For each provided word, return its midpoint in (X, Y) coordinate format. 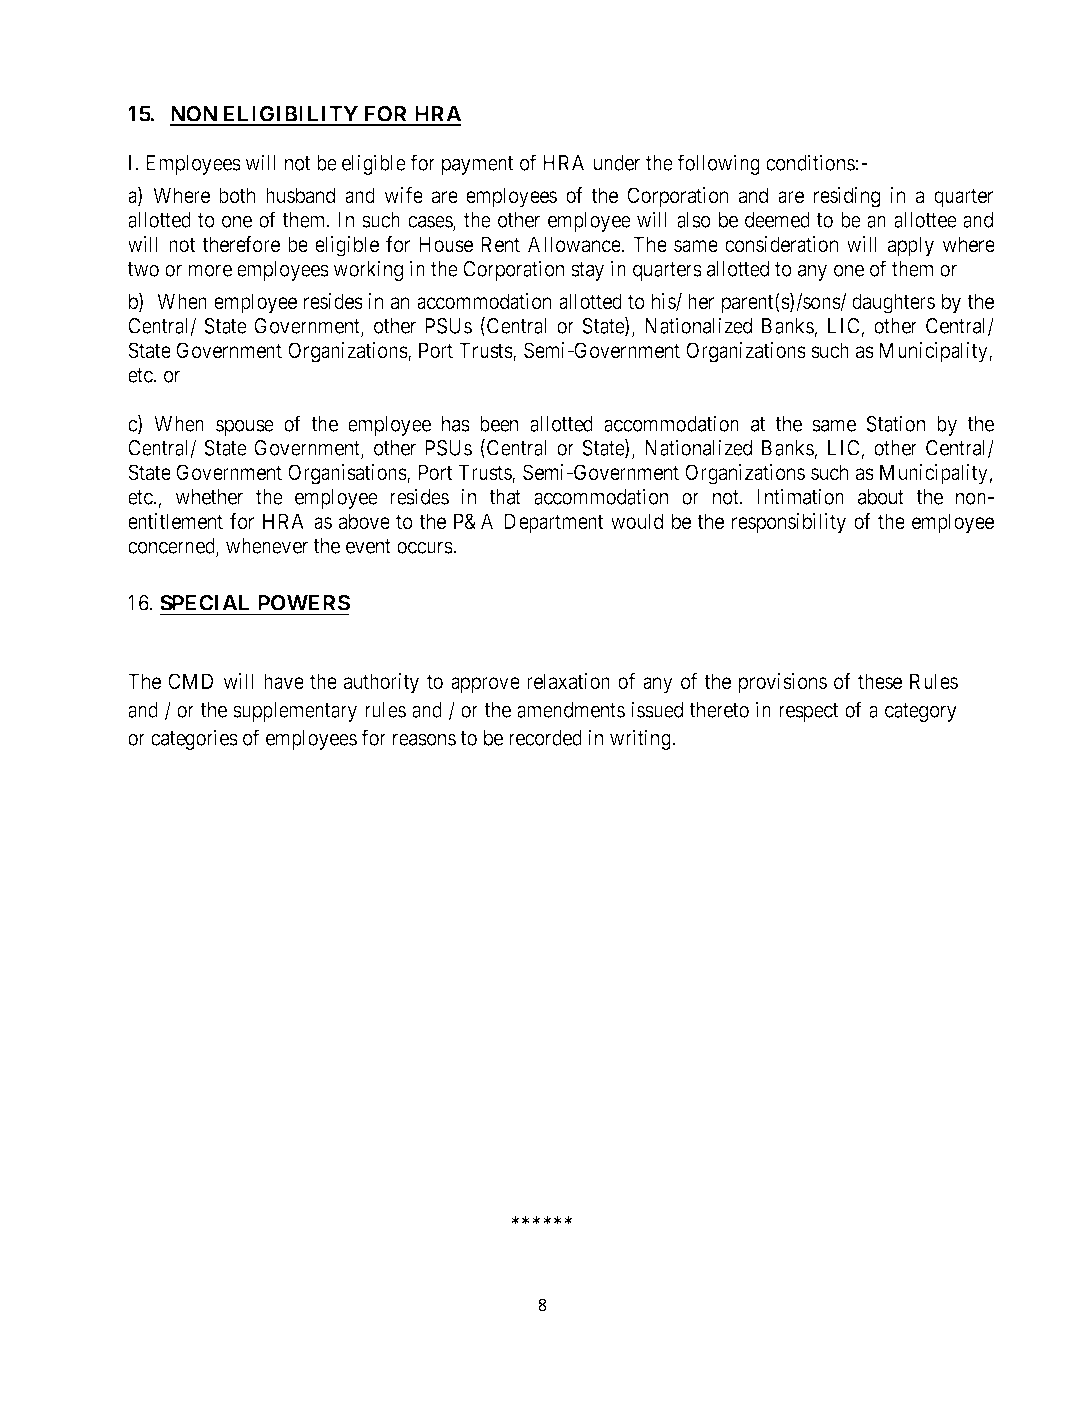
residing (847, 197)
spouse (245, 427)
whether (209, 497)
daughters (893, 303)
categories (194, 739)
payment (478, 165)
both (237, 195)
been (499, 424)
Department (554, 523)
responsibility (789, 523)
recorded (545, 738)
